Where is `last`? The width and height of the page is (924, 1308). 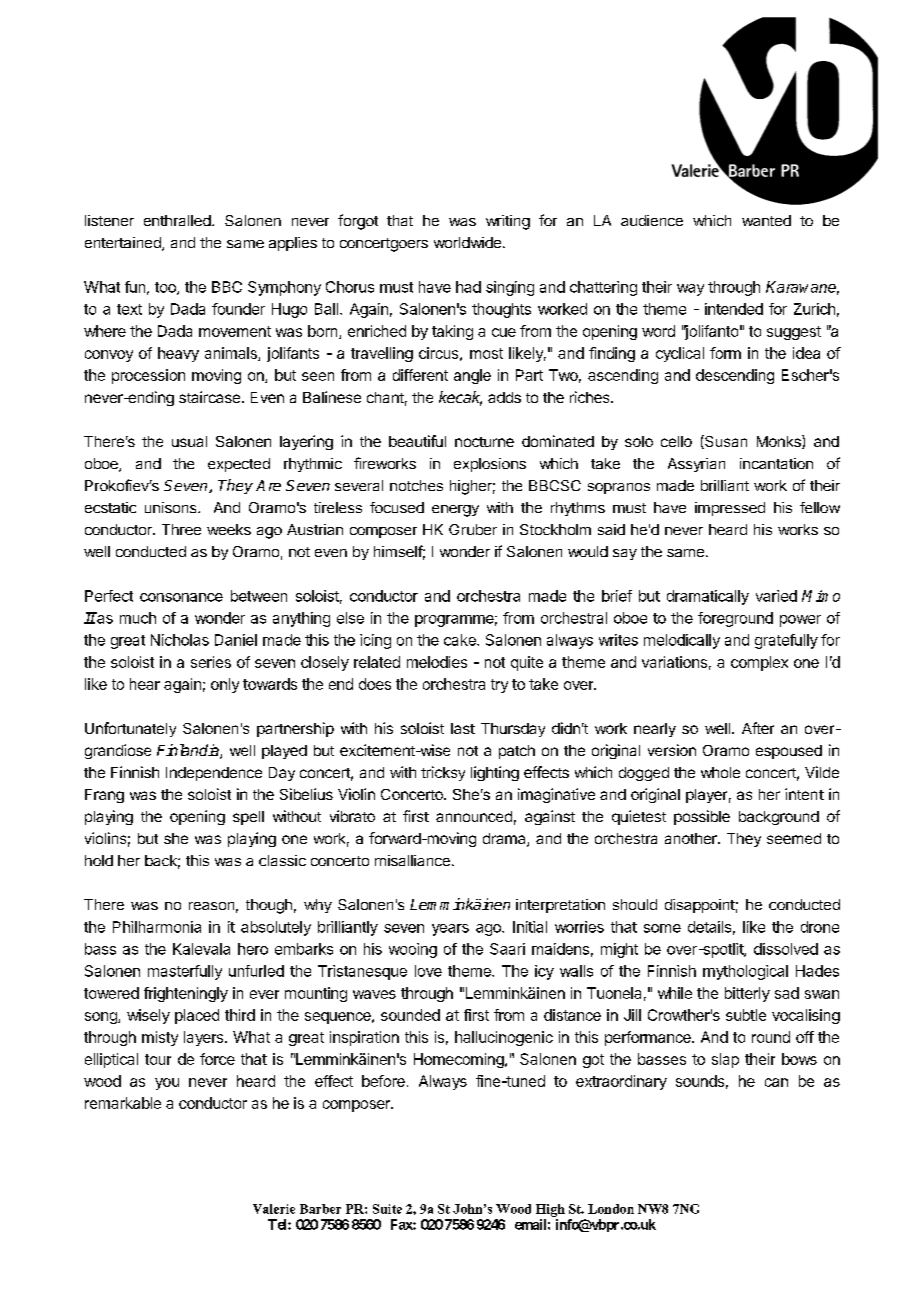 last is located at coordinates (463, 728).
